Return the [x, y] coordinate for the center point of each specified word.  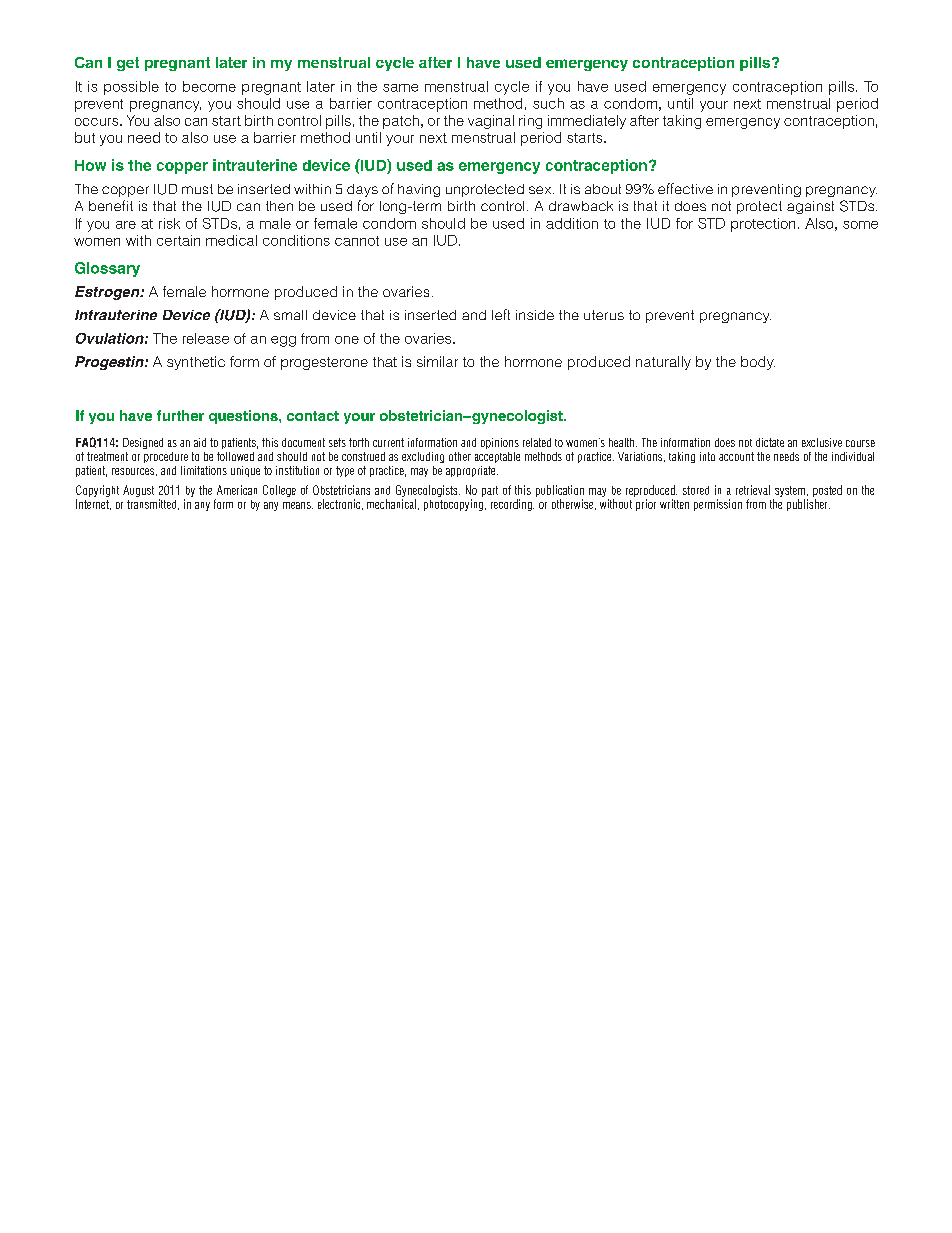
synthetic [196, 363]
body [758, 363]
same [400, 88]
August [138, 491]
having [419, 190]
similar [437, 361]
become [209, 86]
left [501, 314]
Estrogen [108, 293]
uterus [604, 315]
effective [685, 188]
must [197, 189]
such [548, 103]
